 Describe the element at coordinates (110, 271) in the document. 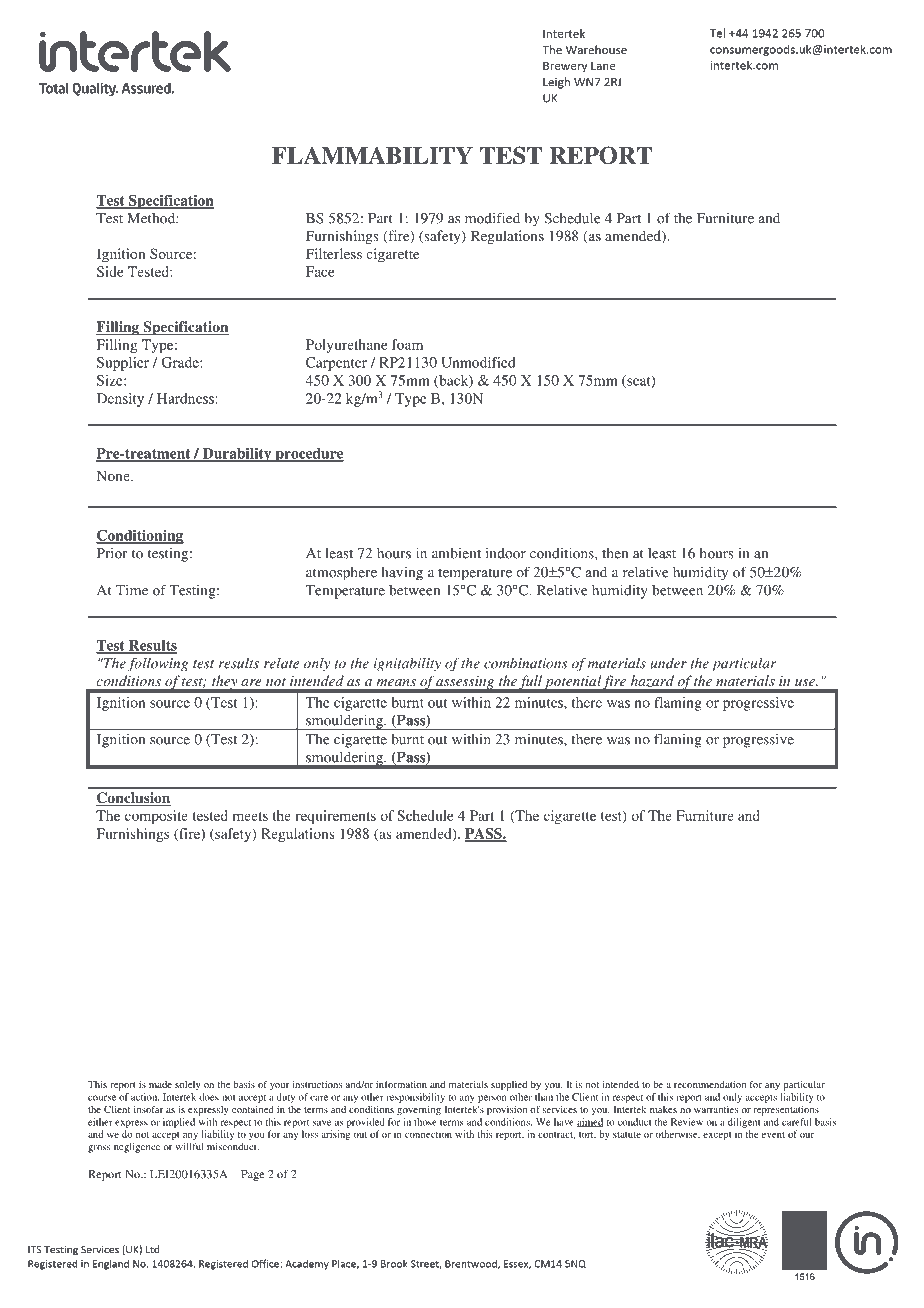

I see `Side` at that location.
